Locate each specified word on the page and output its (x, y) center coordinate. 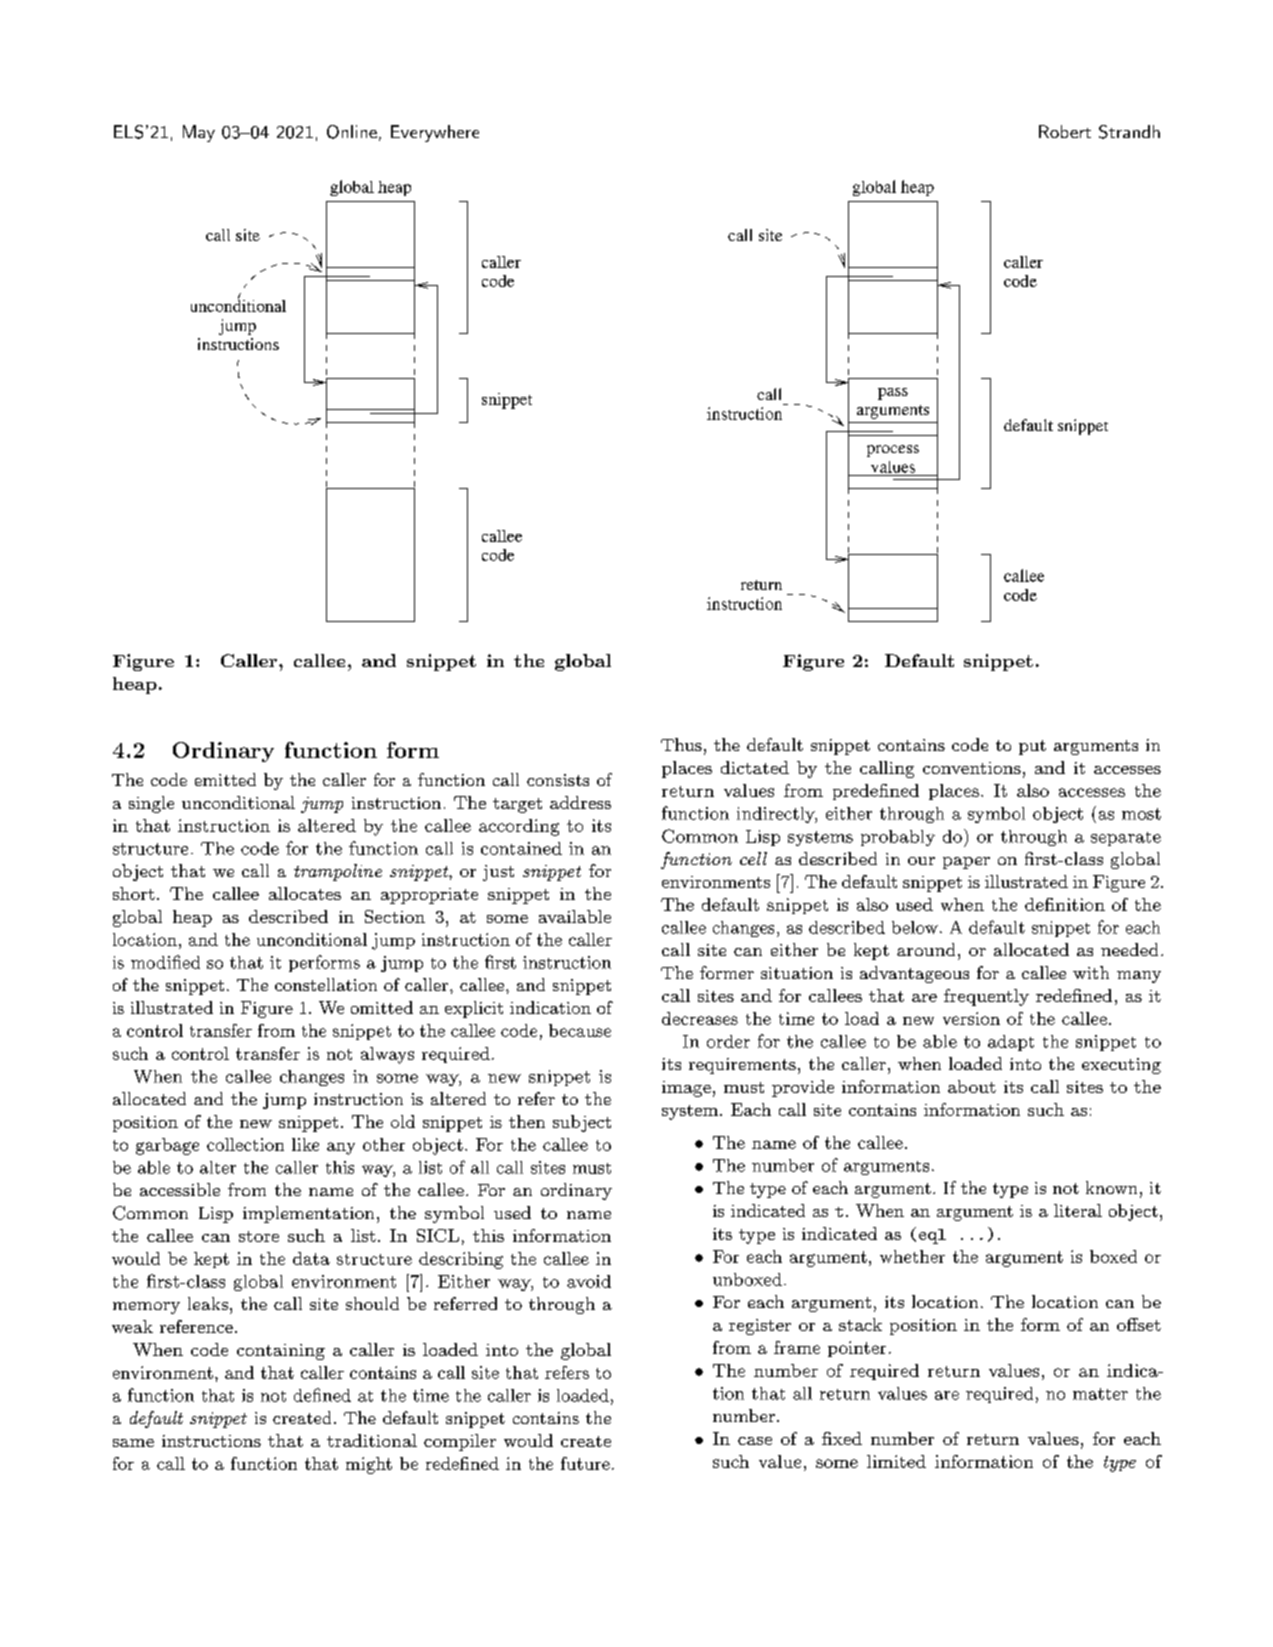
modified (165, 962)
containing (281, 1352)
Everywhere (435, 133)
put (1032, 747)
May (199, 133)
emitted (225, 779)
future (585, 1463)
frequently (986, 997)
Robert (1065, 131)
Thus (681, 744)
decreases (700, 1018)
